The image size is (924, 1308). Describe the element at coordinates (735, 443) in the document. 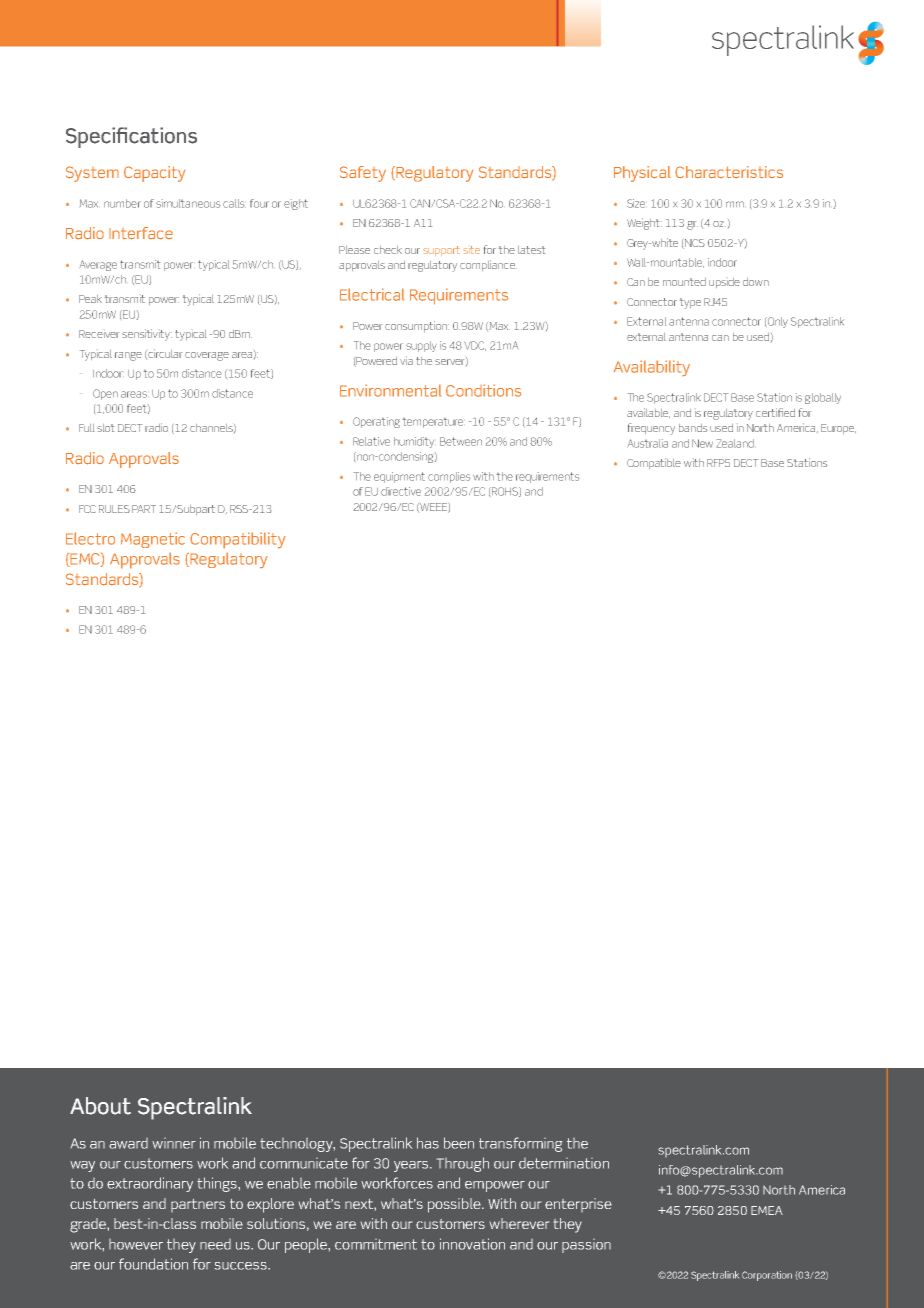

I see `Zealand` at that location.
